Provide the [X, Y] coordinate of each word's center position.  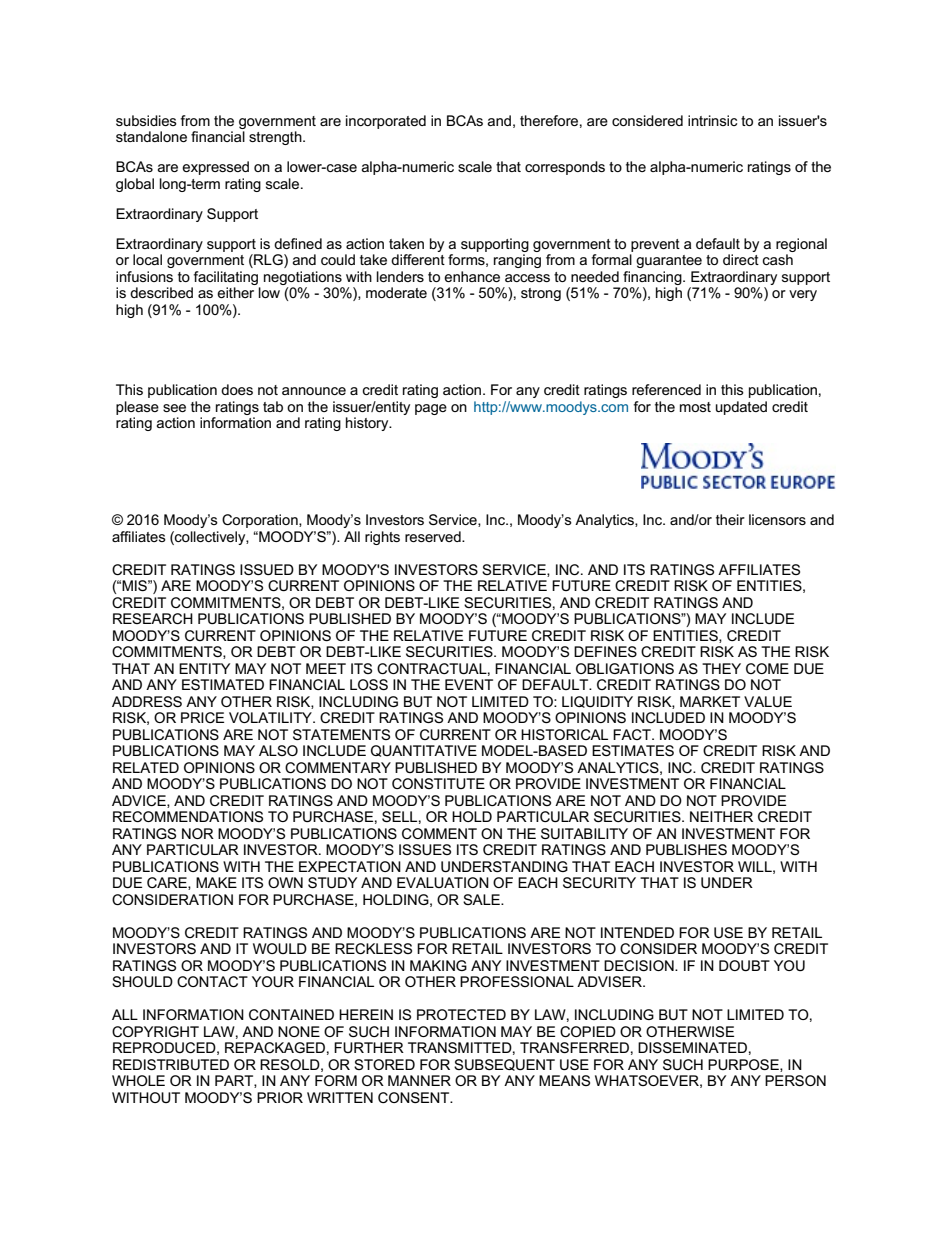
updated [741, 408]
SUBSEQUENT [504, 1065]
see [174, 408]
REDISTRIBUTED [171, 1064]
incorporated [386, 122]
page [431, 409]
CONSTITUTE [438, 783]
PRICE [202, 717]
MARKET [710, 701]
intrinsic [712, 120]
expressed [215, 168]
